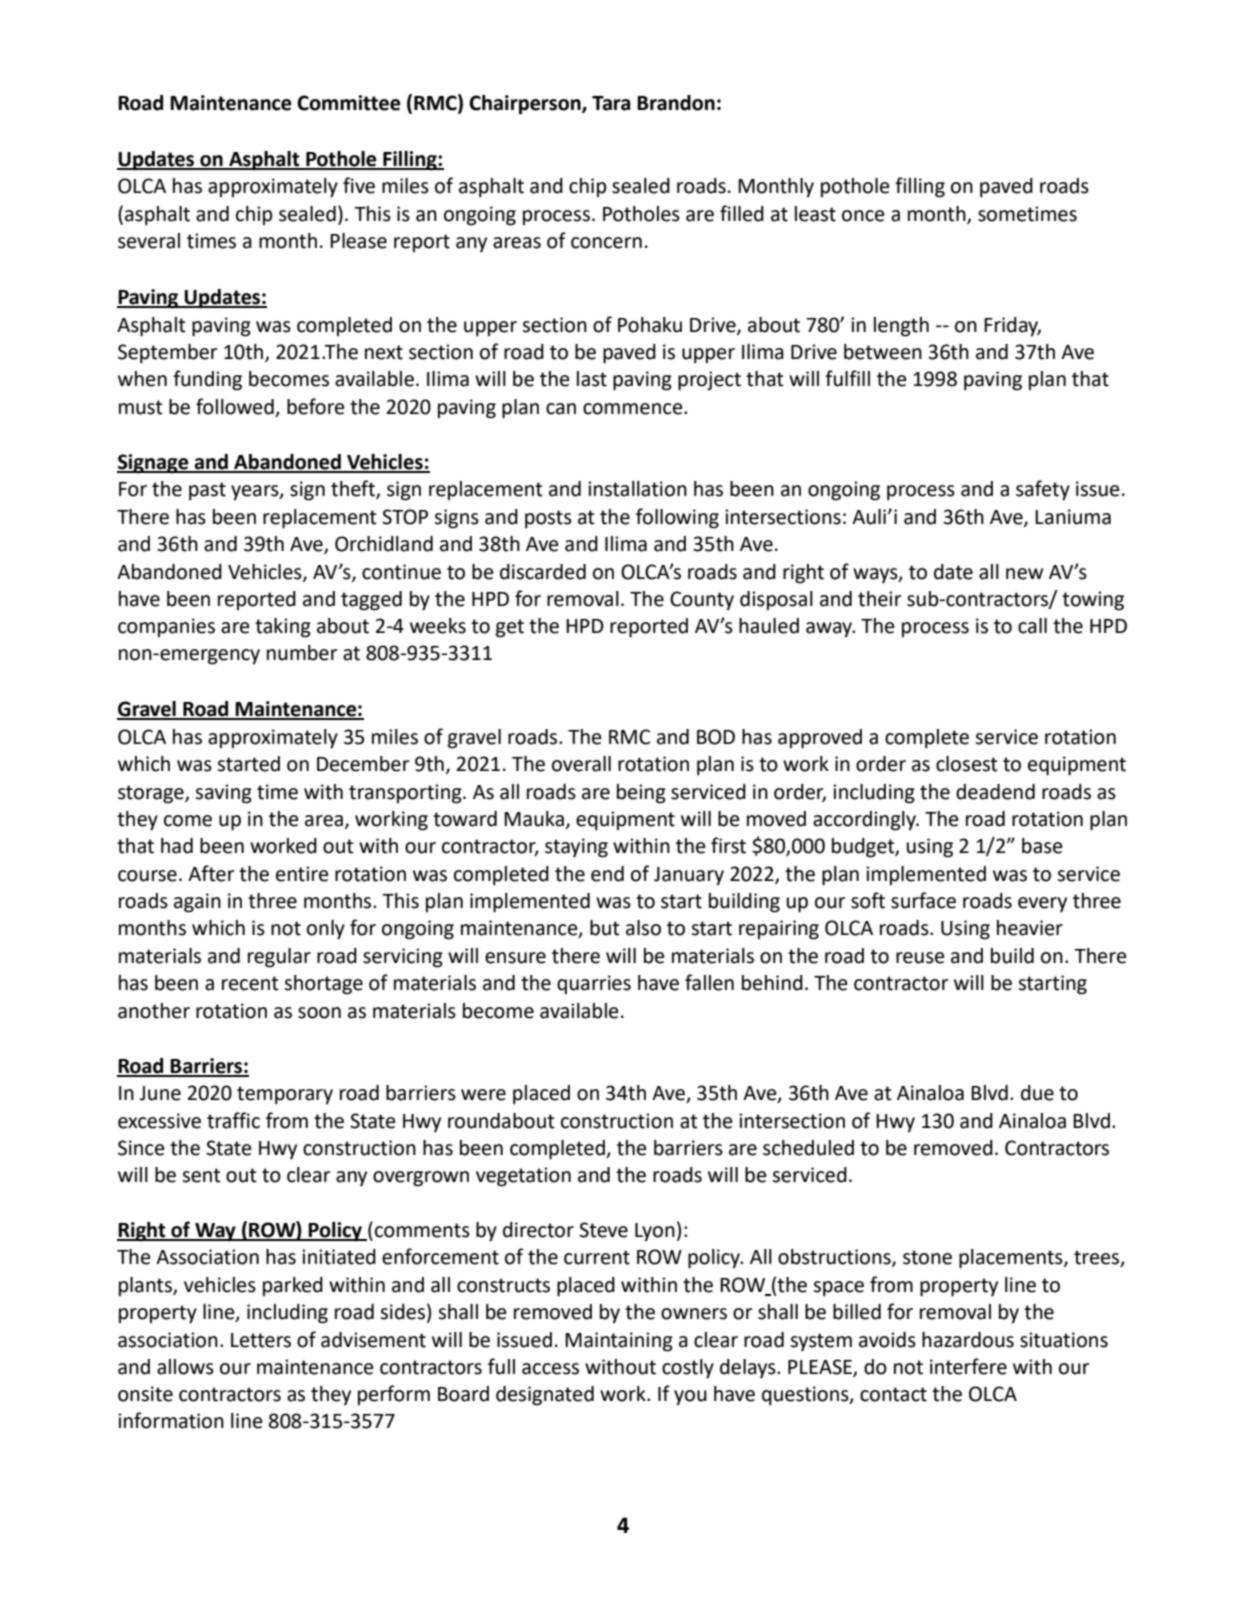  I want to click on Letters, so click(261, 1340).
